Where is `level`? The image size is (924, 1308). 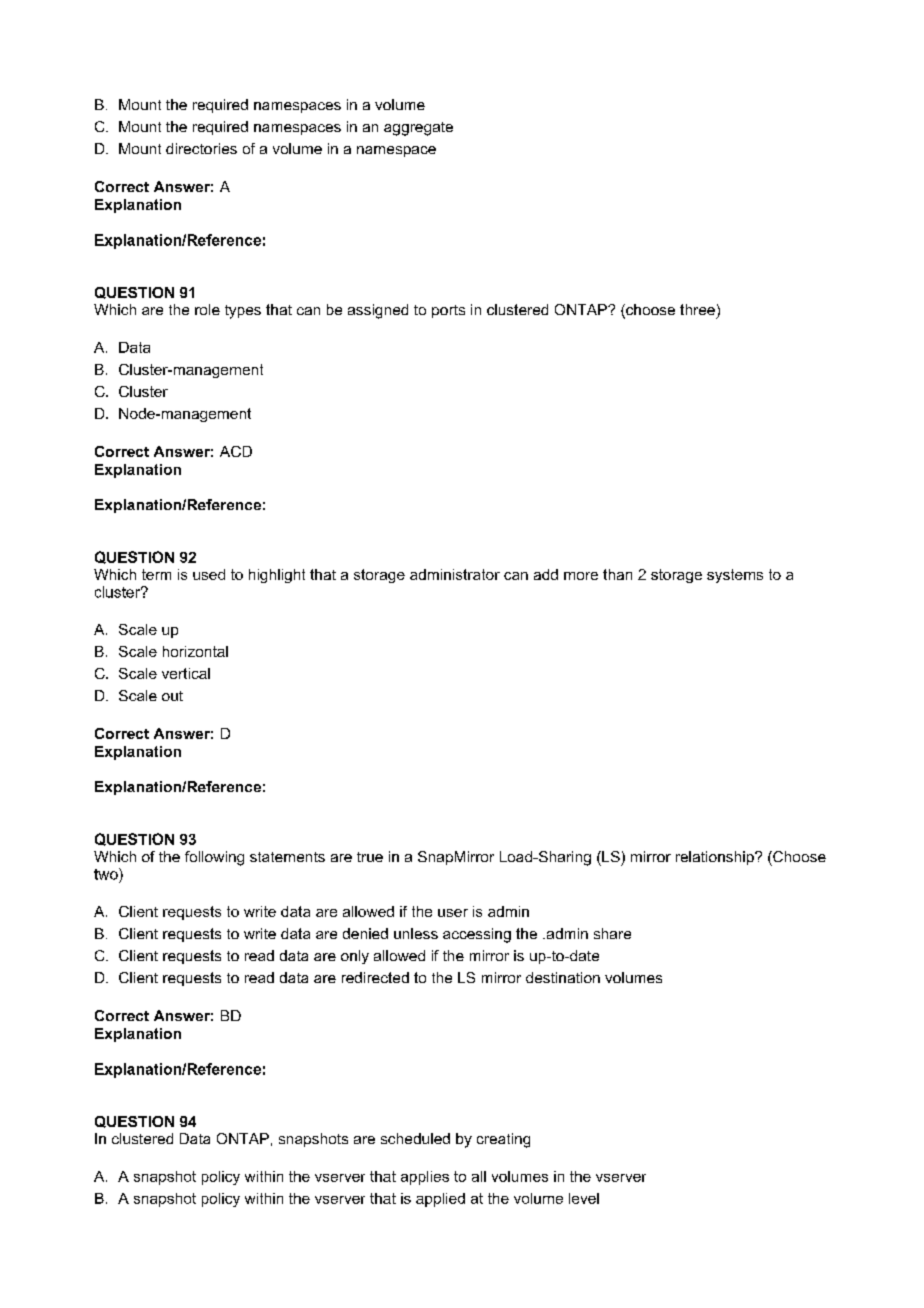 level is located at coordinates (584, 1198).
